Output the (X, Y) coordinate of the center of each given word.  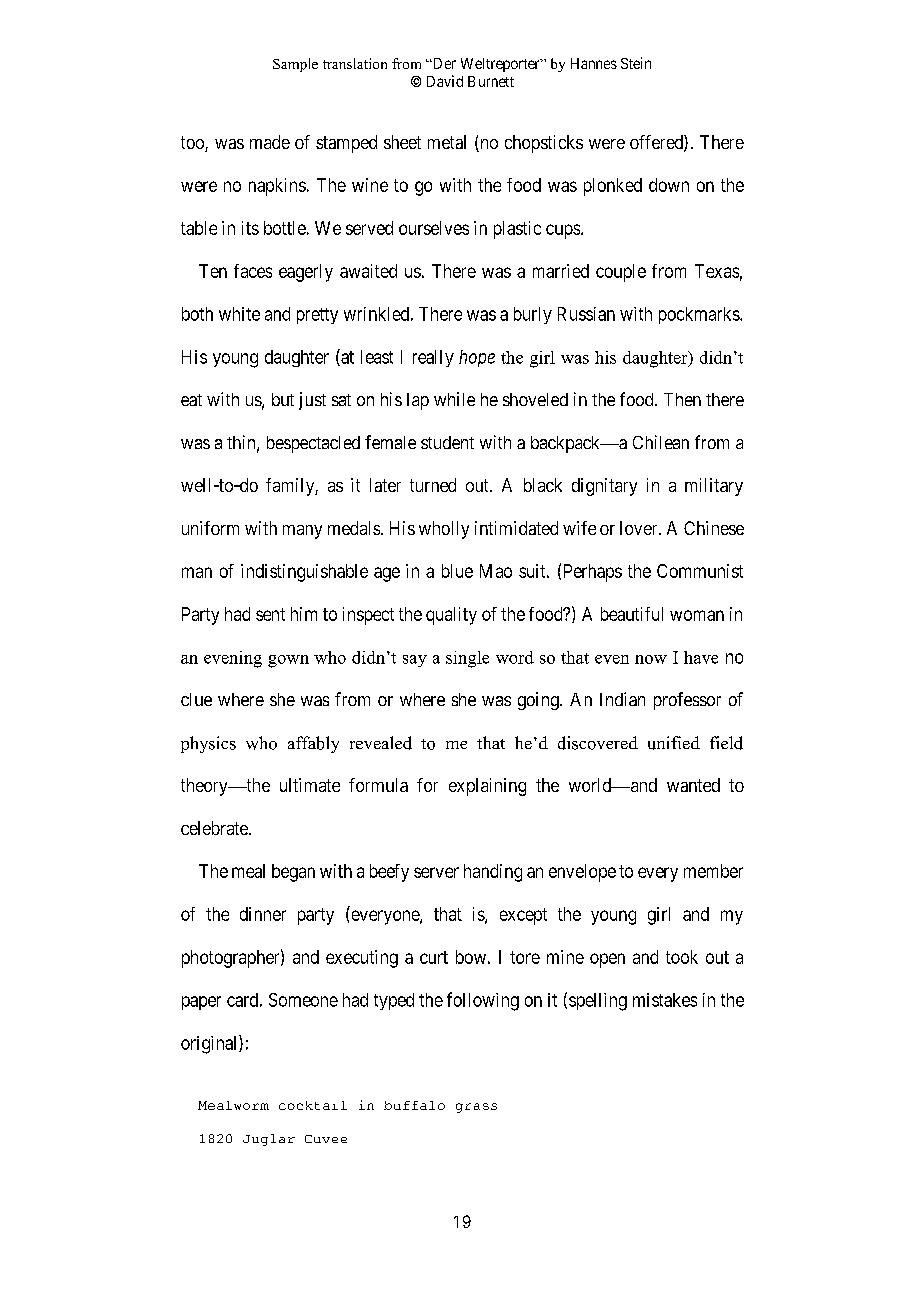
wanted (693, 785)
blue (457, 571)
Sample (295, 65)
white (239, 314)
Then (682, 399)
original (210, 1044)
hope (477, 358)
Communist (700, 571)
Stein (636, 63)
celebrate (215, 828)
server (436, 872)
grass (476, 1108)
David (445, 81)
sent (270, 614)
